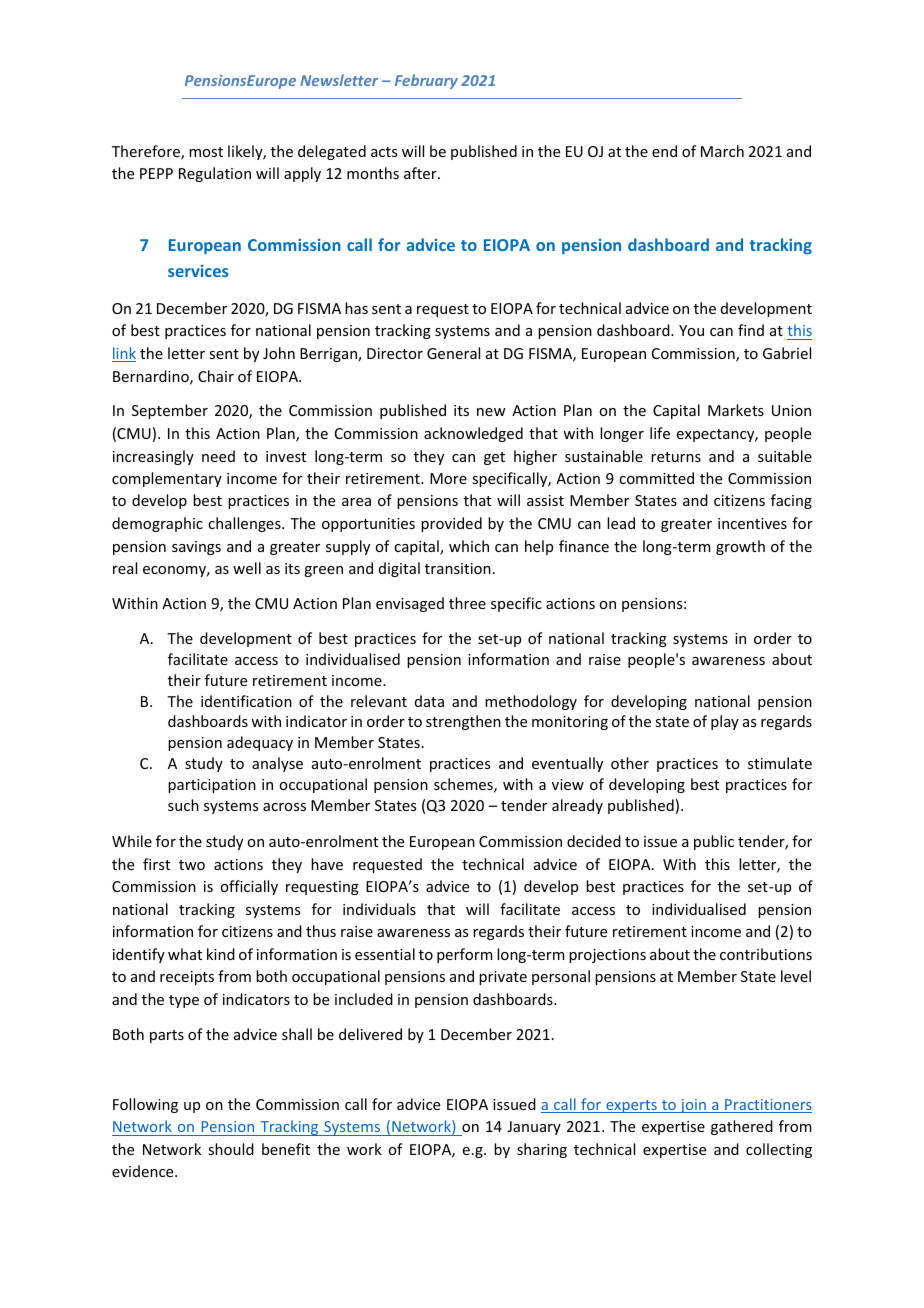 This screenshot has height=1308, width=924. Describe the element at coordinates (206, 152) in the screenshot. I see `most` at that location.
